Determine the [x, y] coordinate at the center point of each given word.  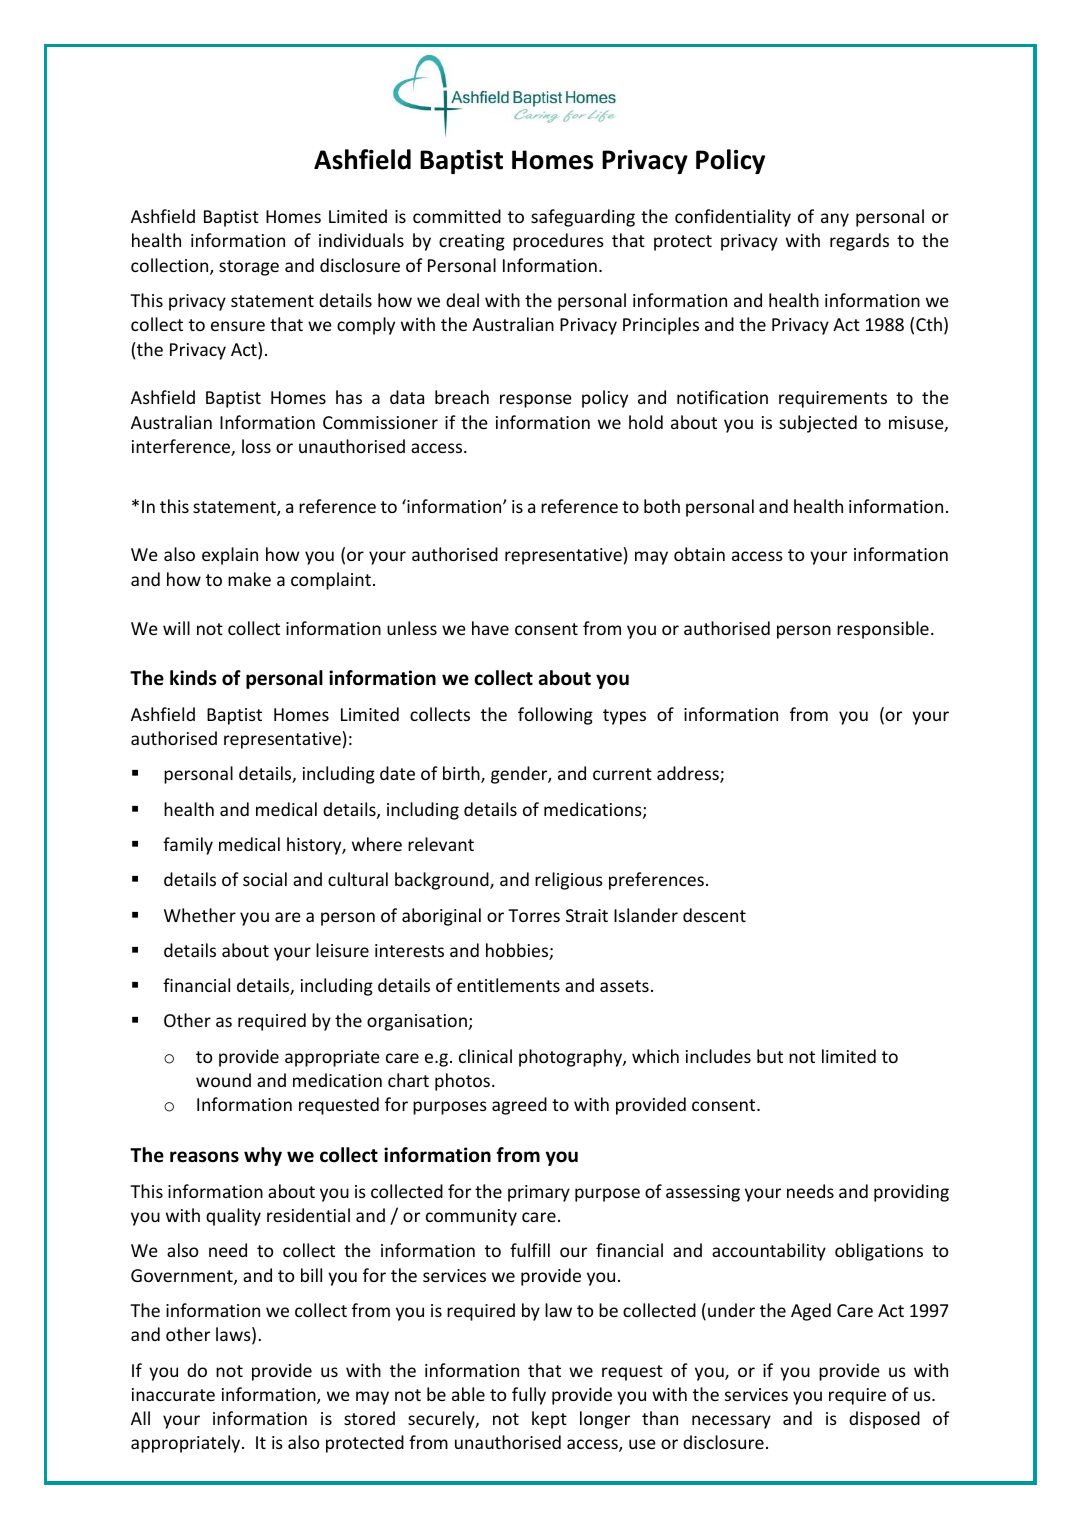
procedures [558, 242]
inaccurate [173, 1394]
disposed [884, 1420]
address [689, 774]
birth [462, 774]
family [188, 846]
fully [529, 1396]
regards [859, 242]
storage [249, 268]
